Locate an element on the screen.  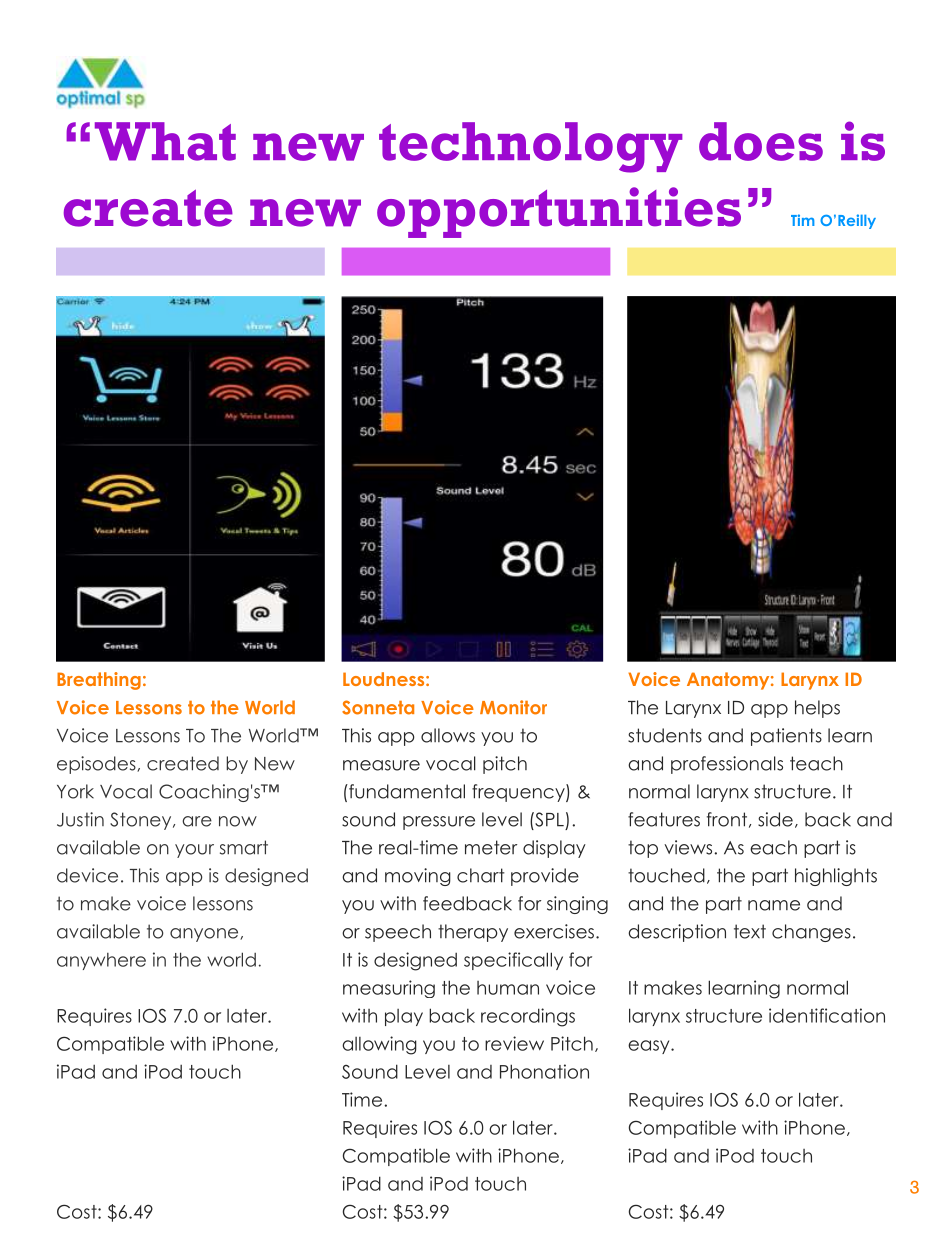
side is located at coordinates (775, 819).
